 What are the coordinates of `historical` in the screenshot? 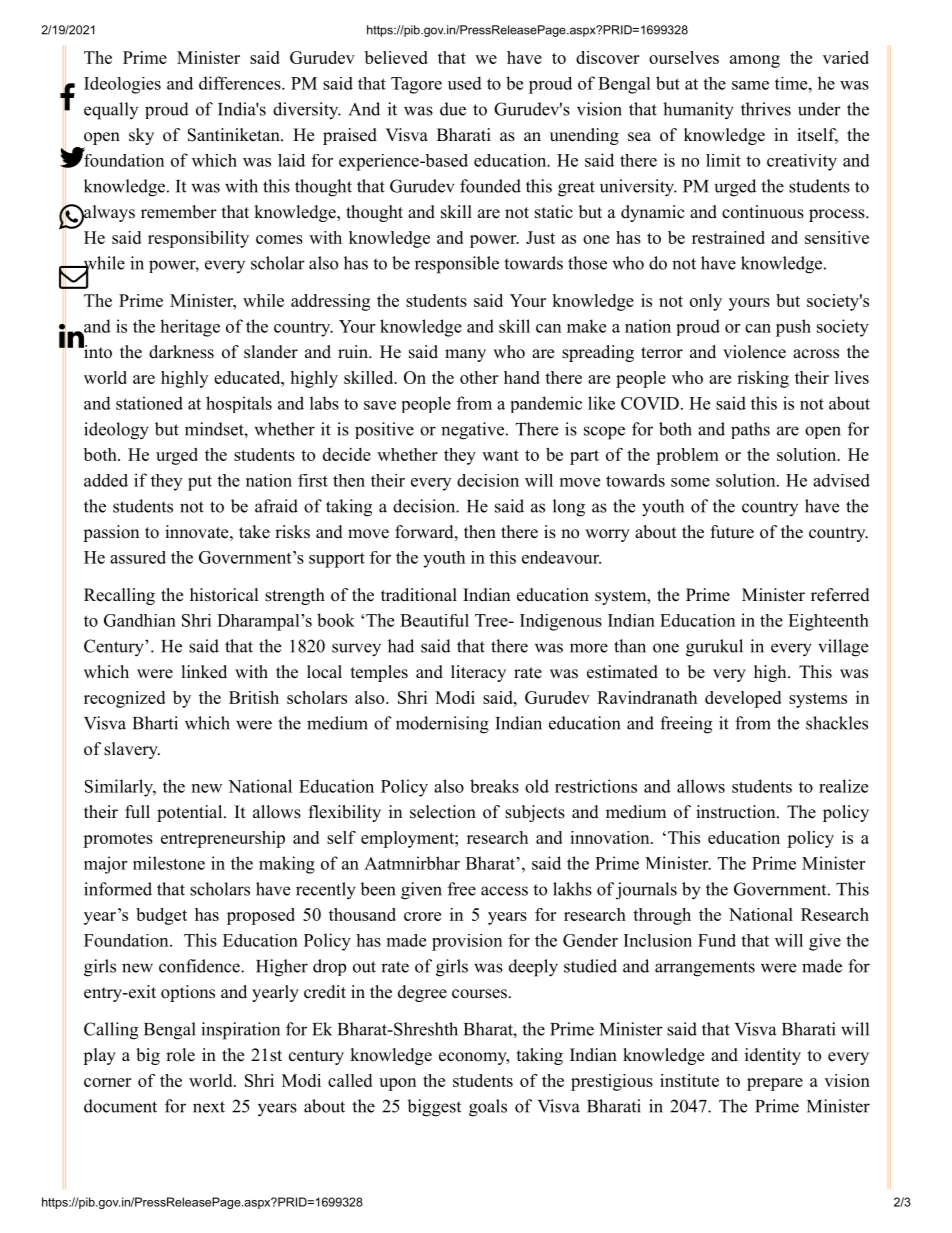 It's located at (224, 595).
